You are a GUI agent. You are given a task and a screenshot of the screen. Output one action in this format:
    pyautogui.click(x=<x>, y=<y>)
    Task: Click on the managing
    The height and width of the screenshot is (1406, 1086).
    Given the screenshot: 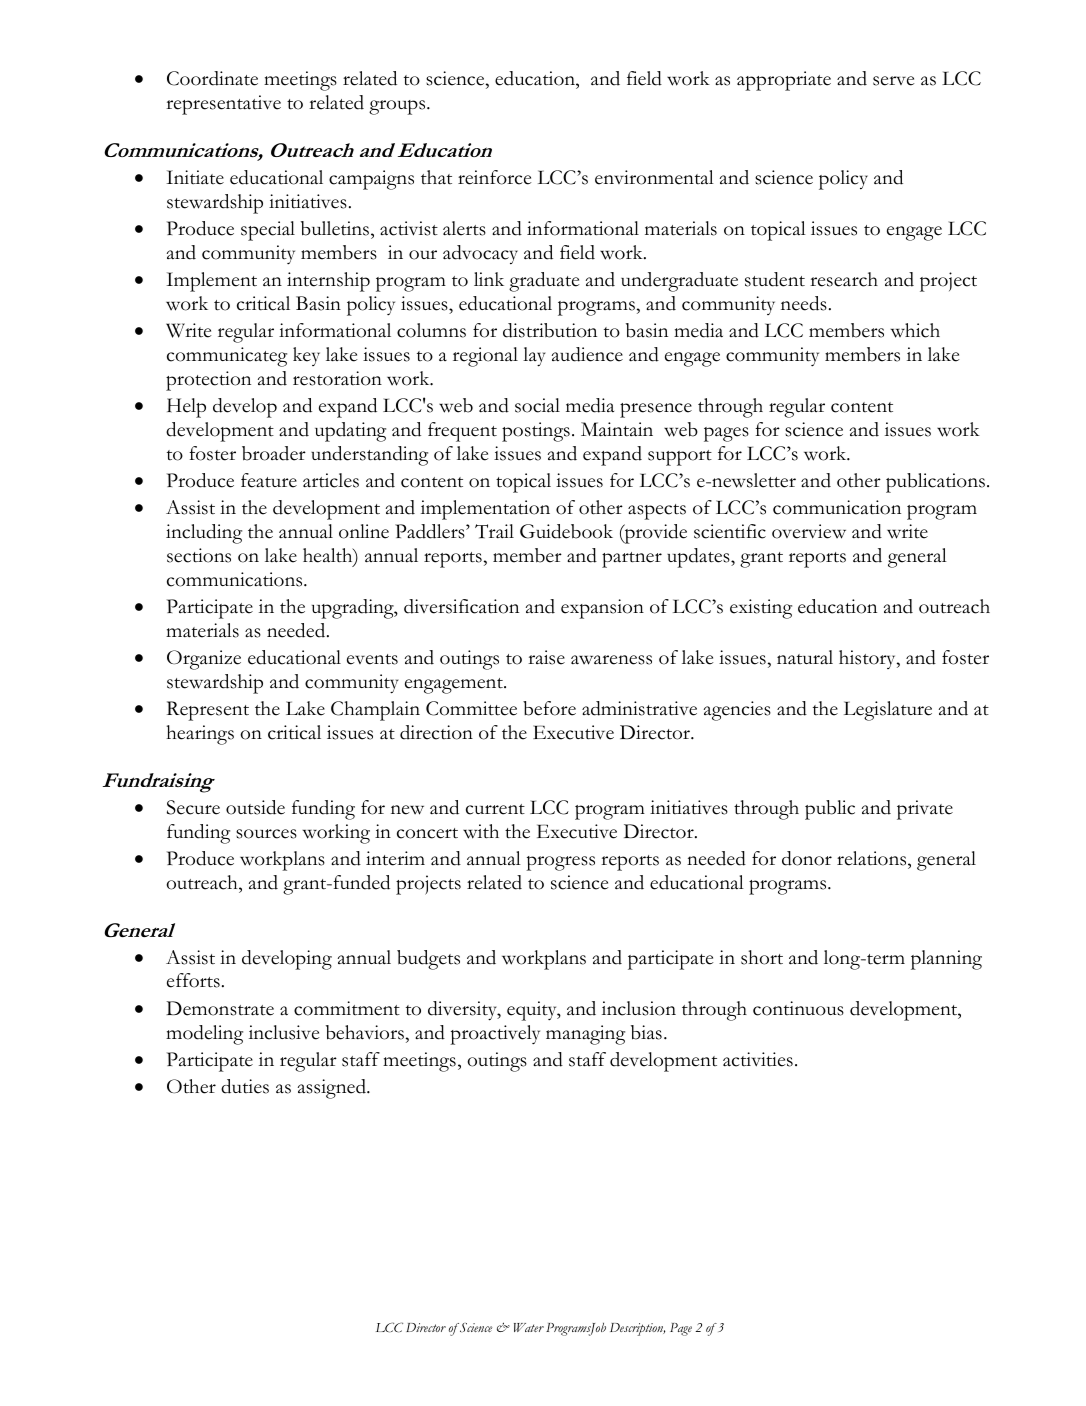 What is the action you would take?
    pyautogui.click(x=585, y=1035)
